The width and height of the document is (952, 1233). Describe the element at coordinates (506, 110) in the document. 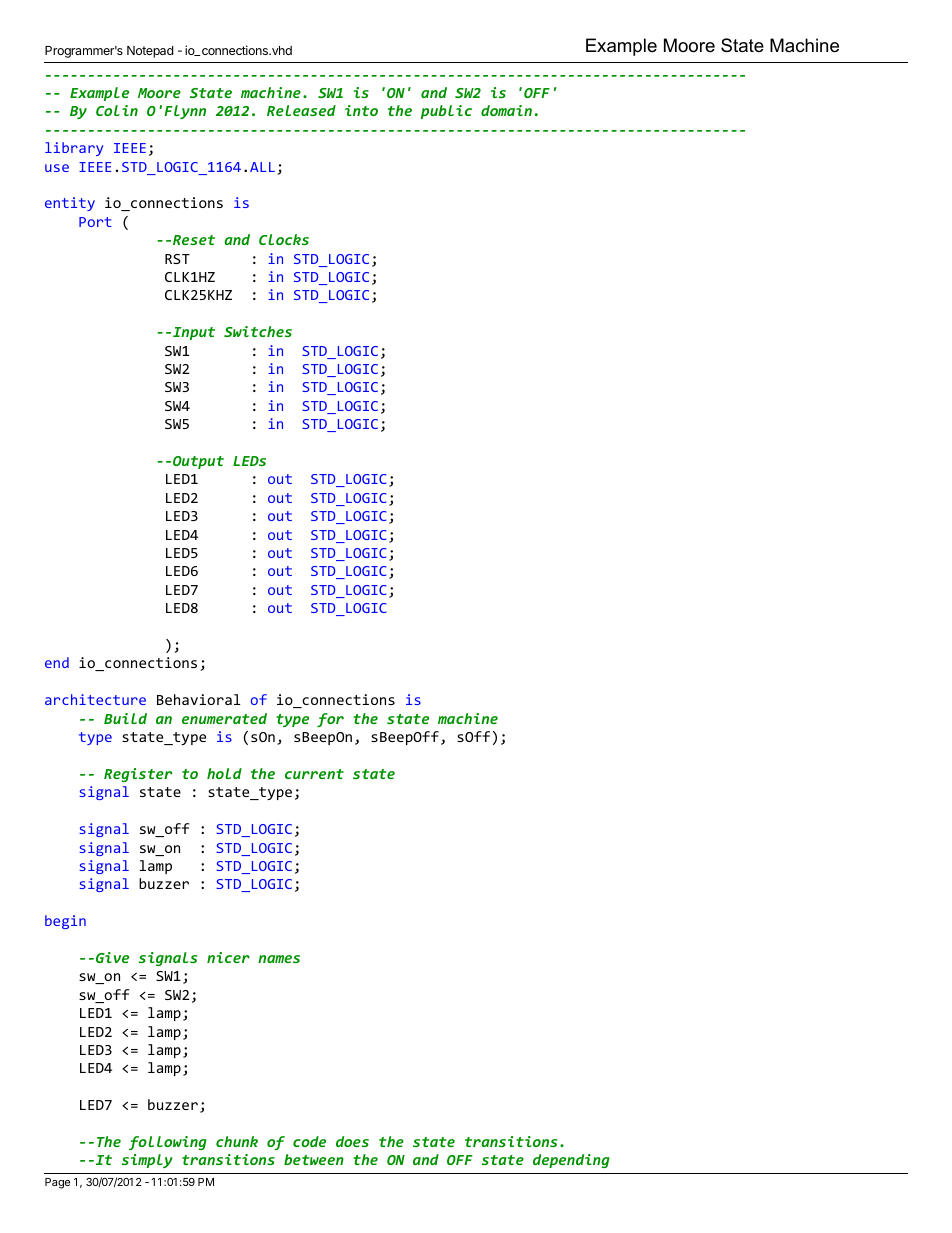

I see `domain` at that location.
